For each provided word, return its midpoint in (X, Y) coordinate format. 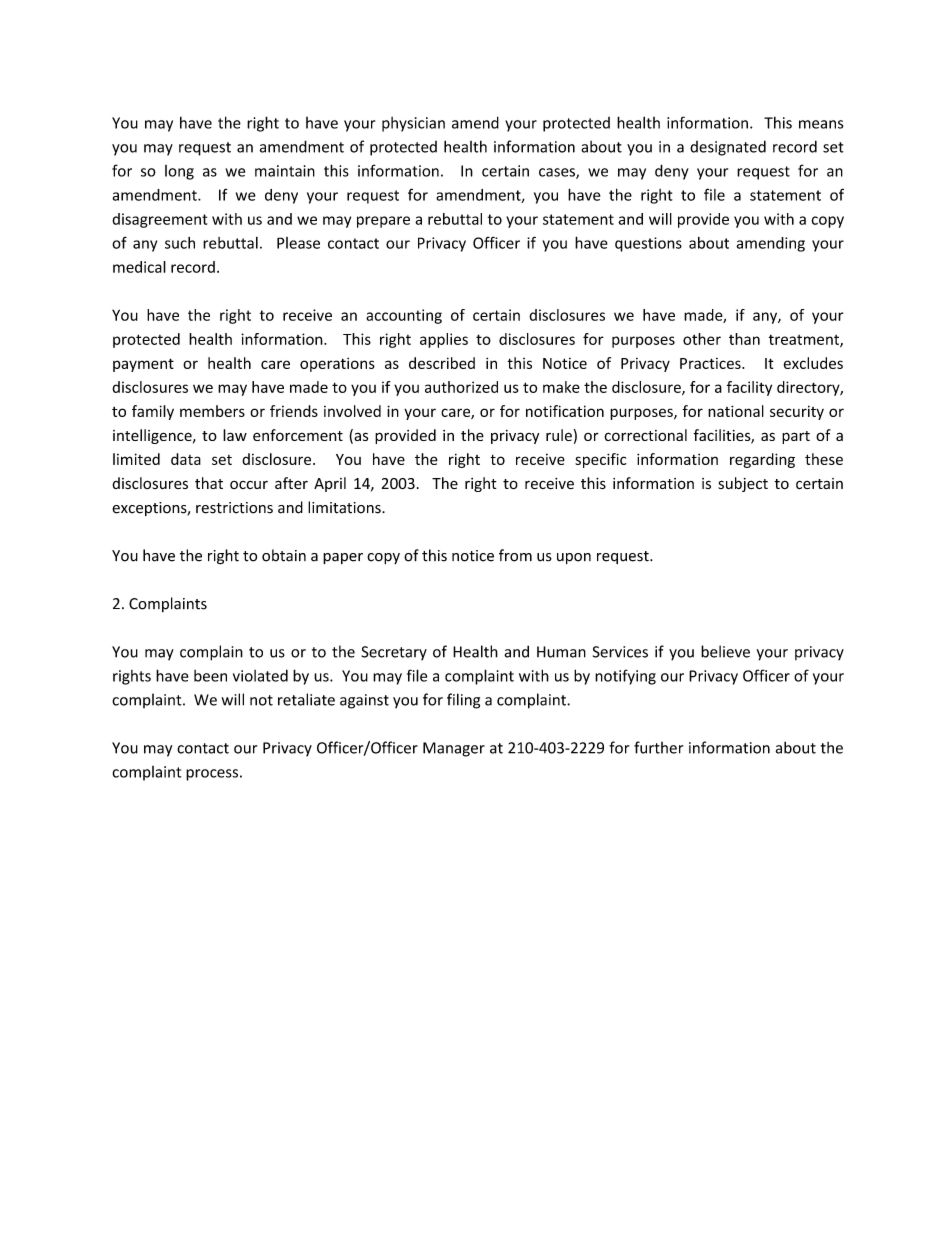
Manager (454, 749)
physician (413, 124)
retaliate (306, 699)
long (179, 172)
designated (728, 148)
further (658, 747)
